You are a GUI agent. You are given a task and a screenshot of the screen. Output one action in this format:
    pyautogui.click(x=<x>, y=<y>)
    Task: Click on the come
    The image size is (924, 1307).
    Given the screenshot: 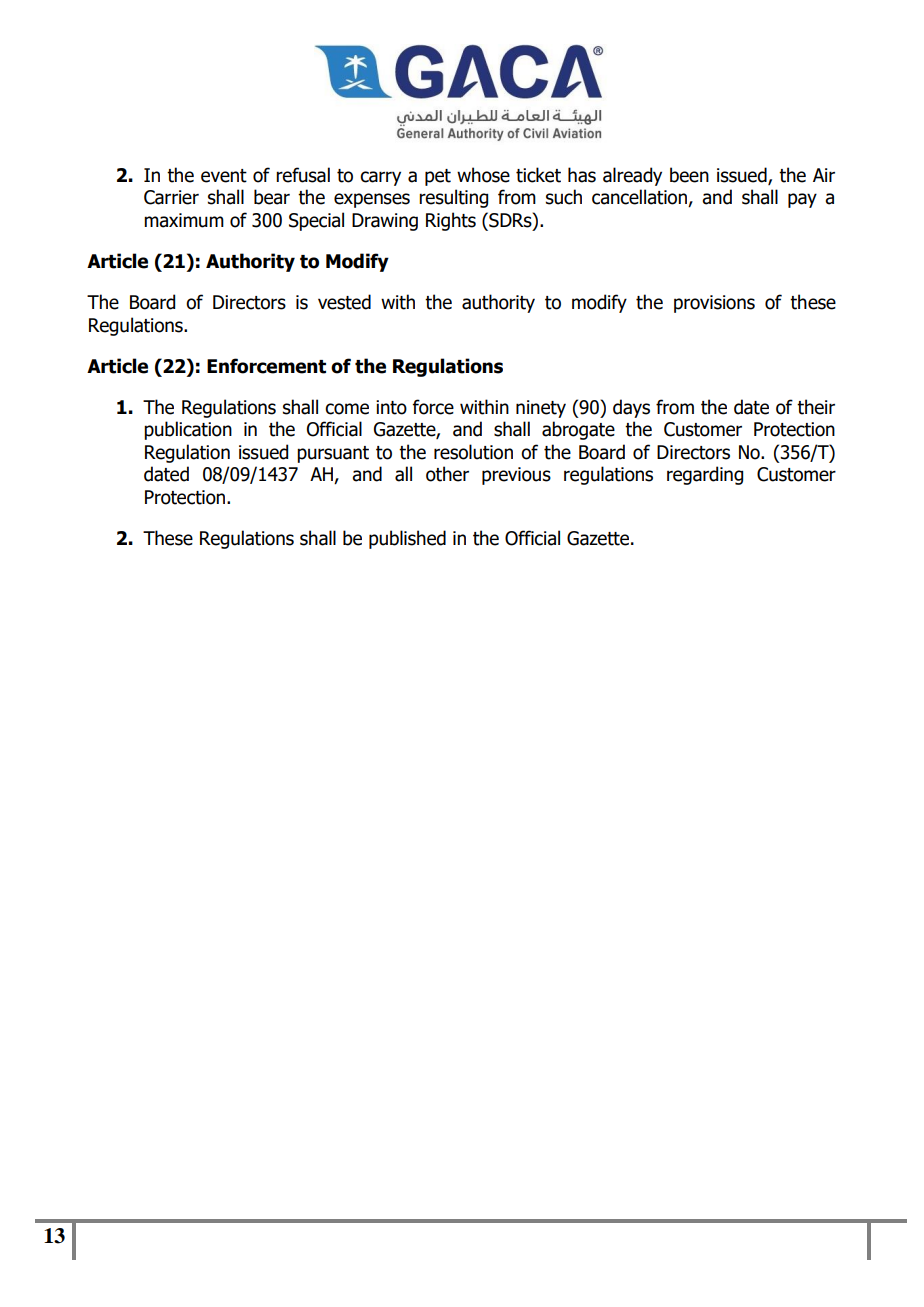 What is the action you would take?
    pyautogui.click(x=347, y=409)
